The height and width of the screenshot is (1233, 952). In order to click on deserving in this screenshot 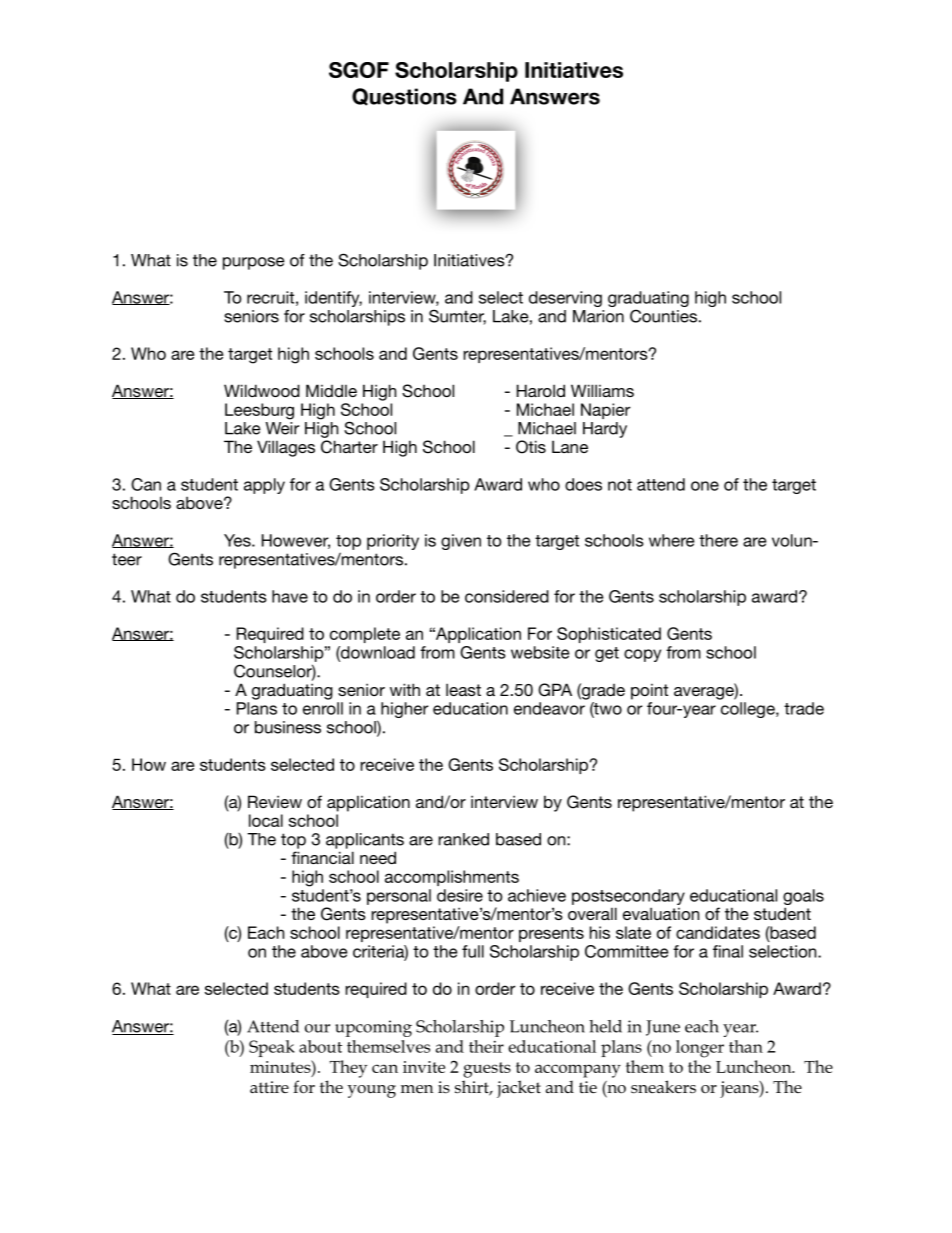, I will do `click(565, 299)`.
